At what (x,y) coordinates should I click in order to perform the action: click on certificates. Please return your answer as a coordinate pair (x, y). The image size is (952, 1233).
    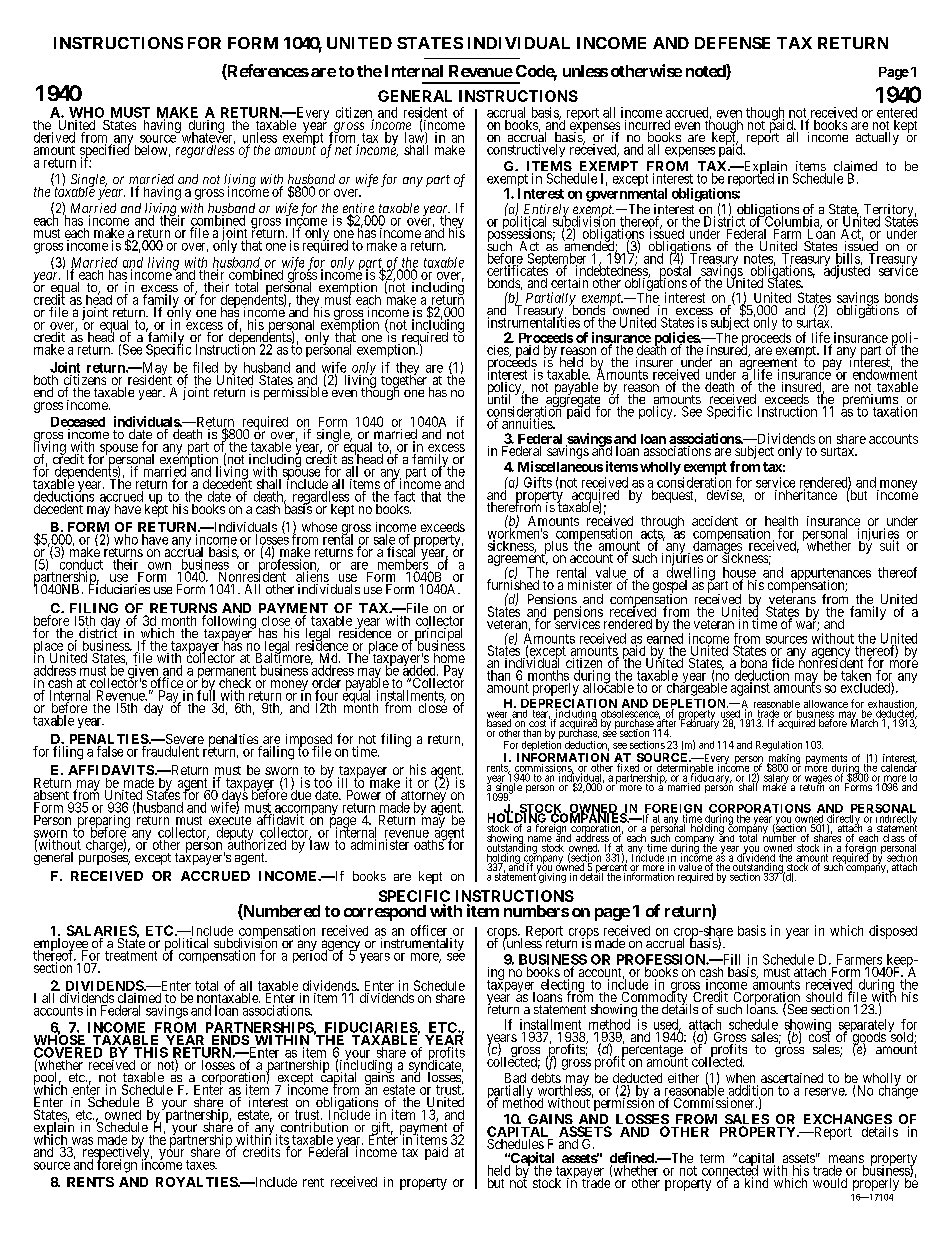
    Looking at the image, I should click on (517, 270).
